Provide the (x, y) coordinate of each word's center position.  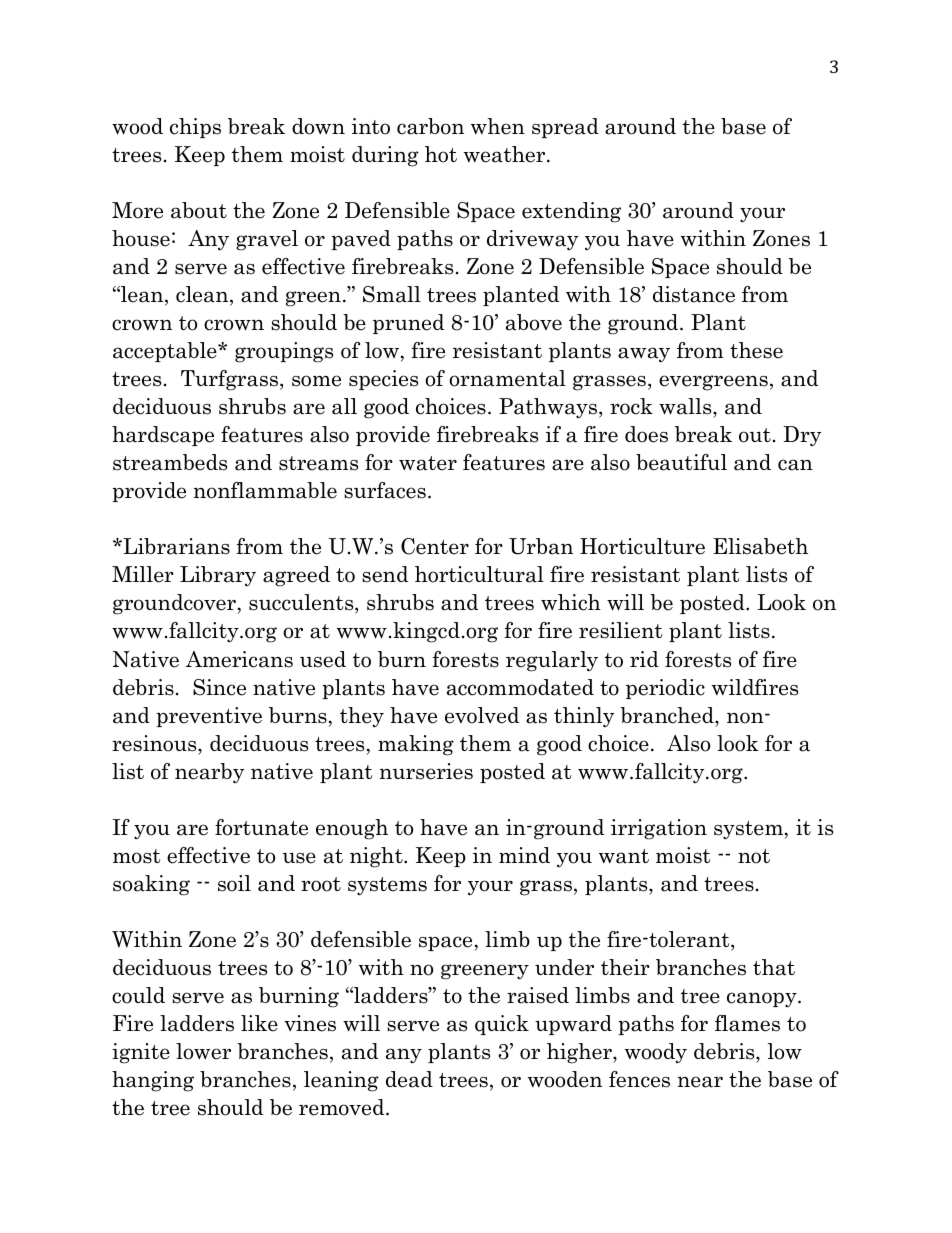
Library (218, 576)
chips (195, 128)
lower (203, 1051)
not (754, 856)
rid (644, 659)
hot (441, 154)
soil (234, 883)
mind (524, 855)
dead (409, 1079)
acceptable (166, 352)
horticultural (479, 574)
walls (686, 408)
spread (565, 128)
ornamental (507, 378)
